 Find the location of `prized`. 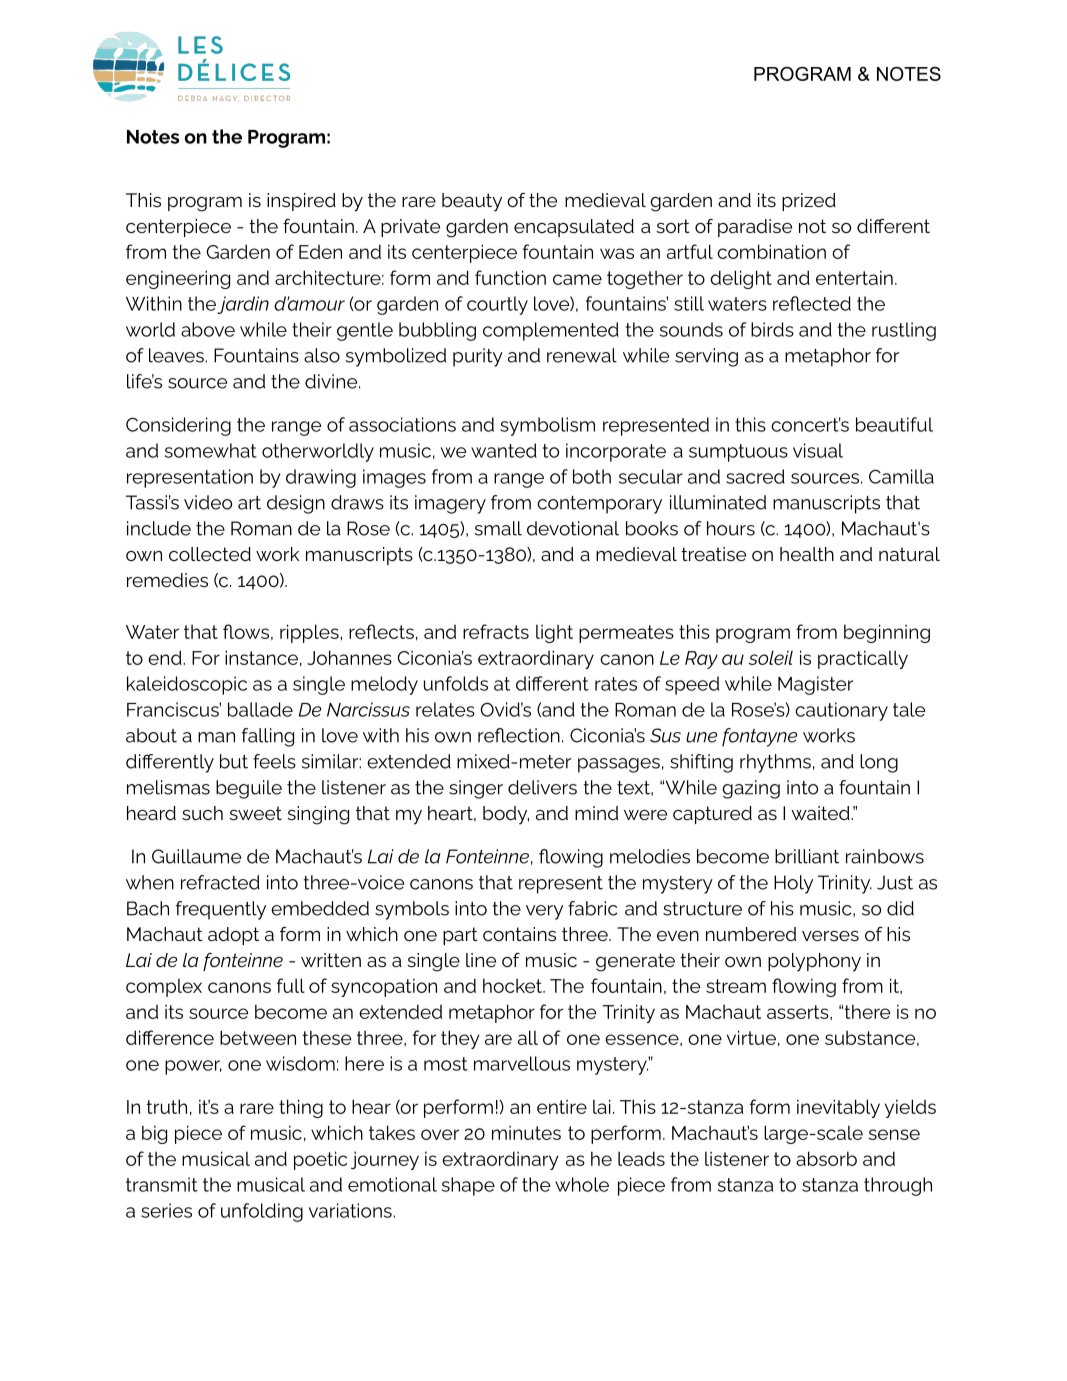

prized is located at coordinates (809, 202).
